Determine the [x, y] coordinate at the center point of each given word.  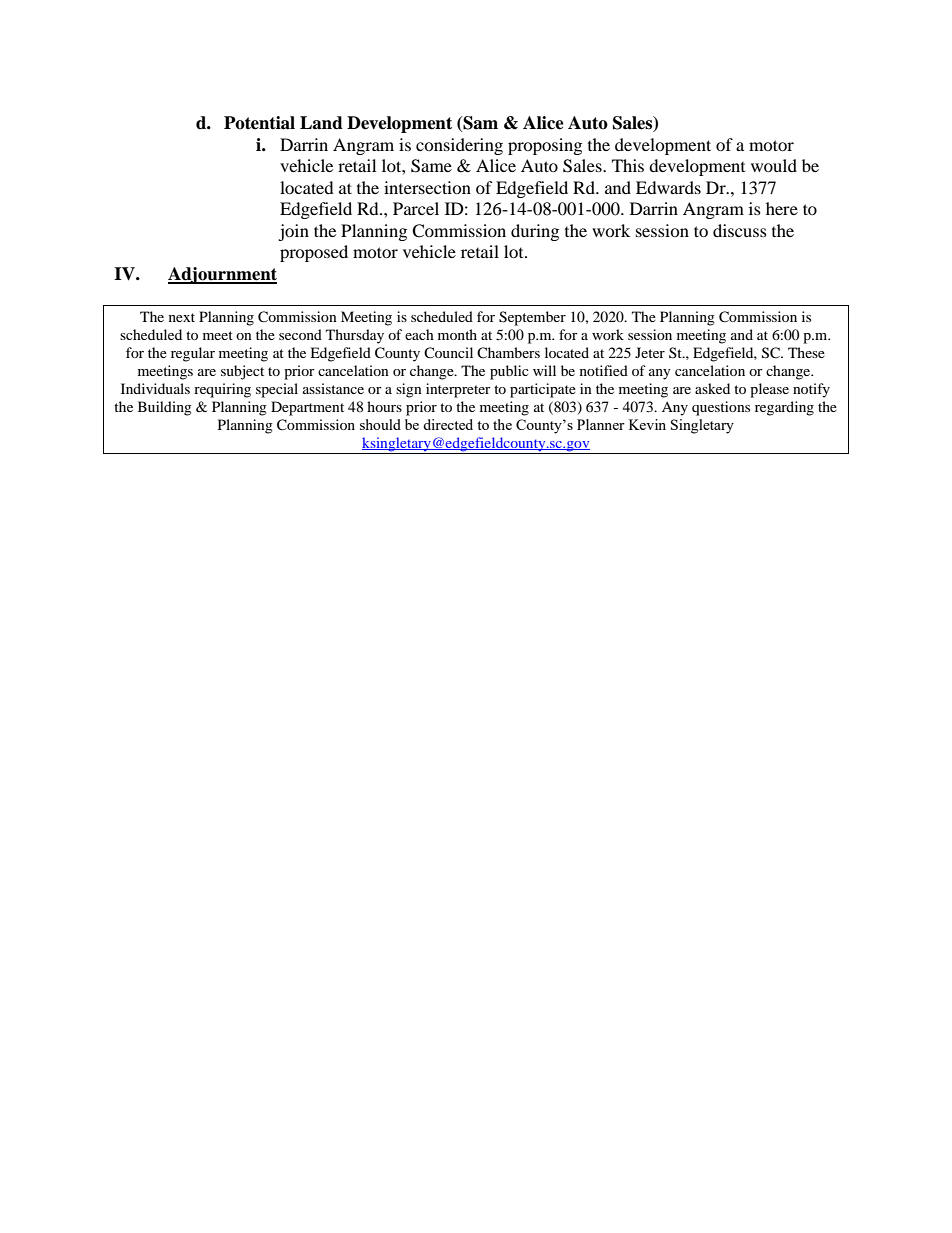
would [774, 165]
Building [165, 408]
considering [459, 146]
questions [721, 408]
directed [448, 424]
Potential [259, 123]
